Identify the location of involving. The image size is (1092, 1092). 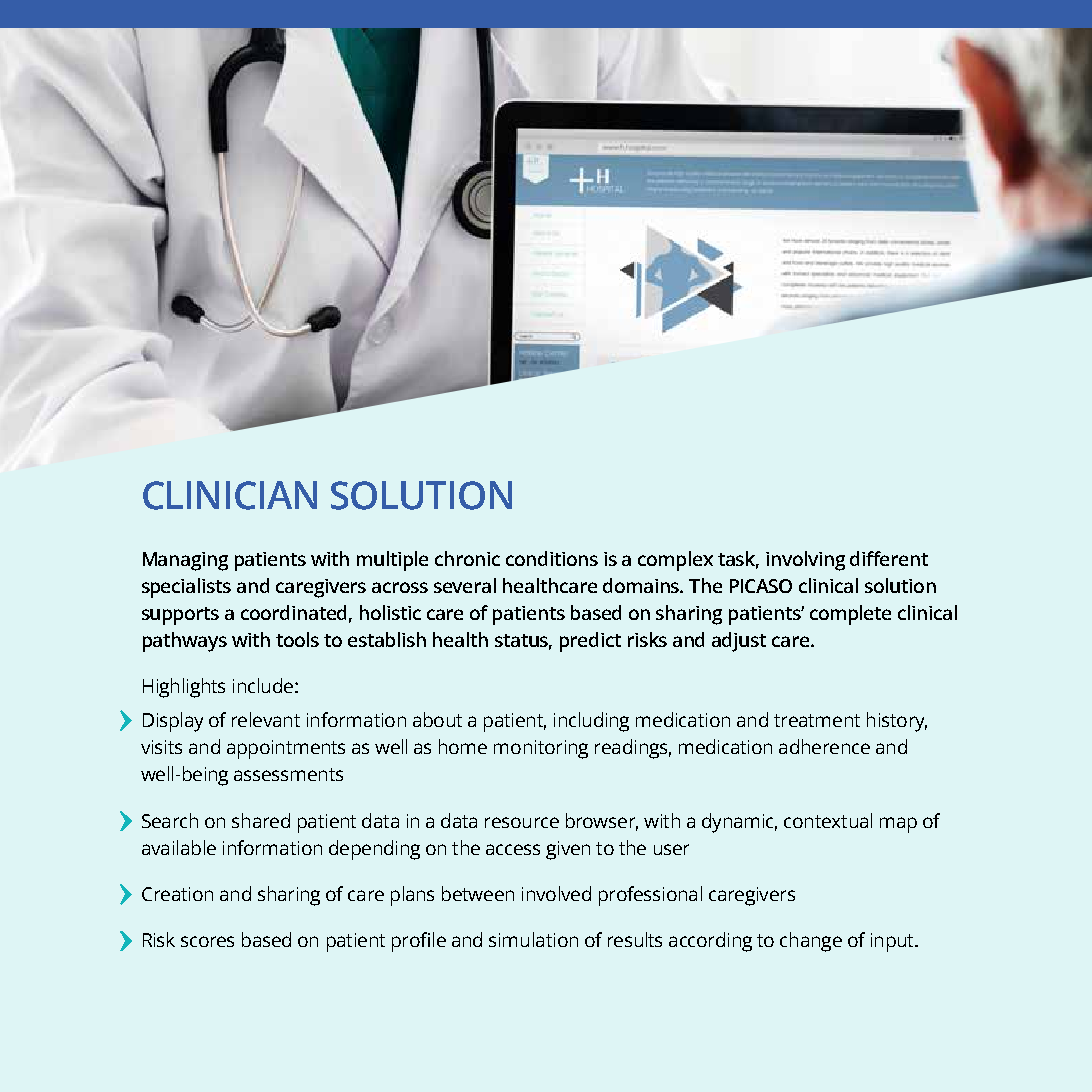
(805, 561).
